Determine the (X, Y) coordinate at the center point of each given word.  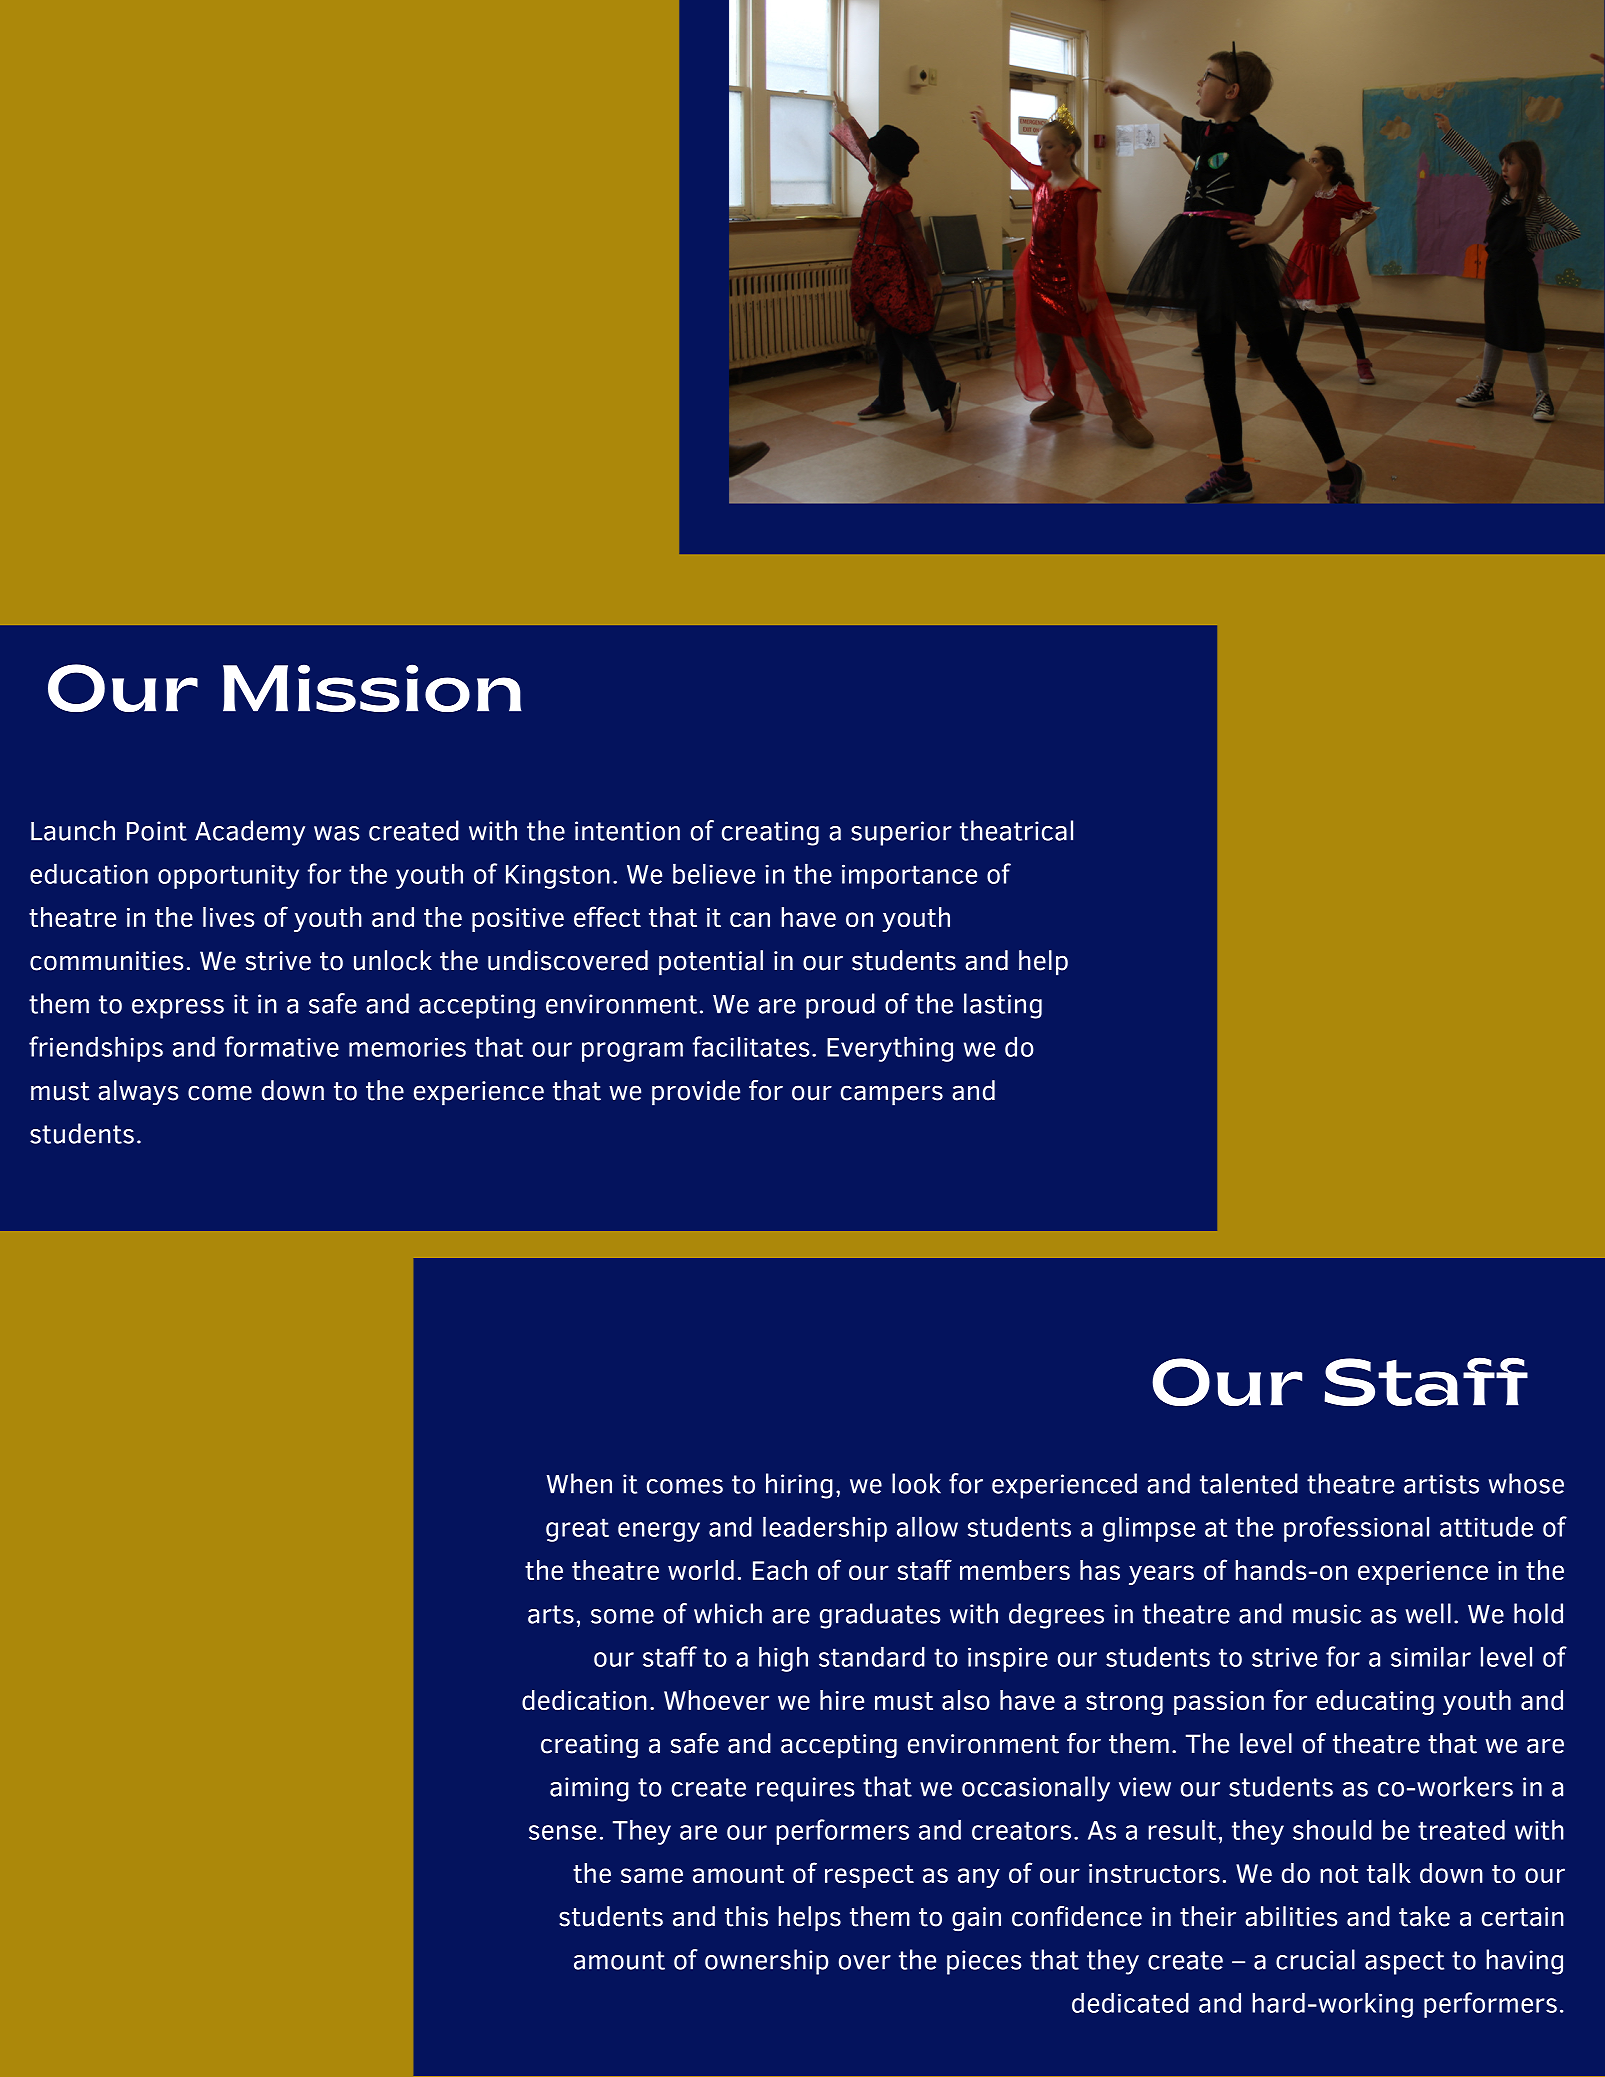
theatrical (1016, 830)
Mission (372, 688)
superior (901, 833)
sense (562, 1832)
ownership (767, 1962)
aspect (1404, 1963)
